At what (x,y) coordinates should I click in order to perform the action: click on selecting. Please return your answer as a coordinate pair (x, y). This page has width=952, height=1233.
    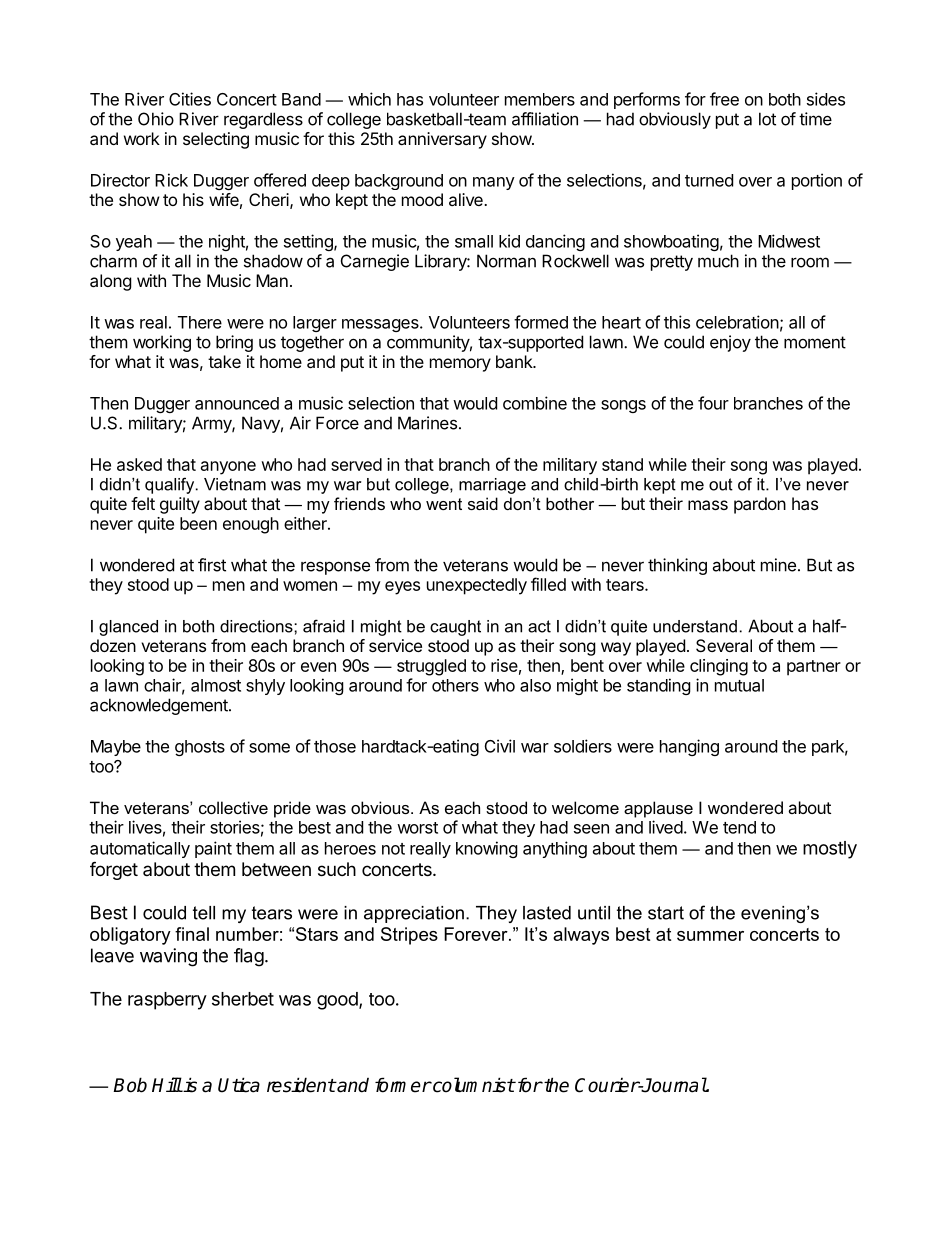
    Looking at the image, I should click on (216, 140).
